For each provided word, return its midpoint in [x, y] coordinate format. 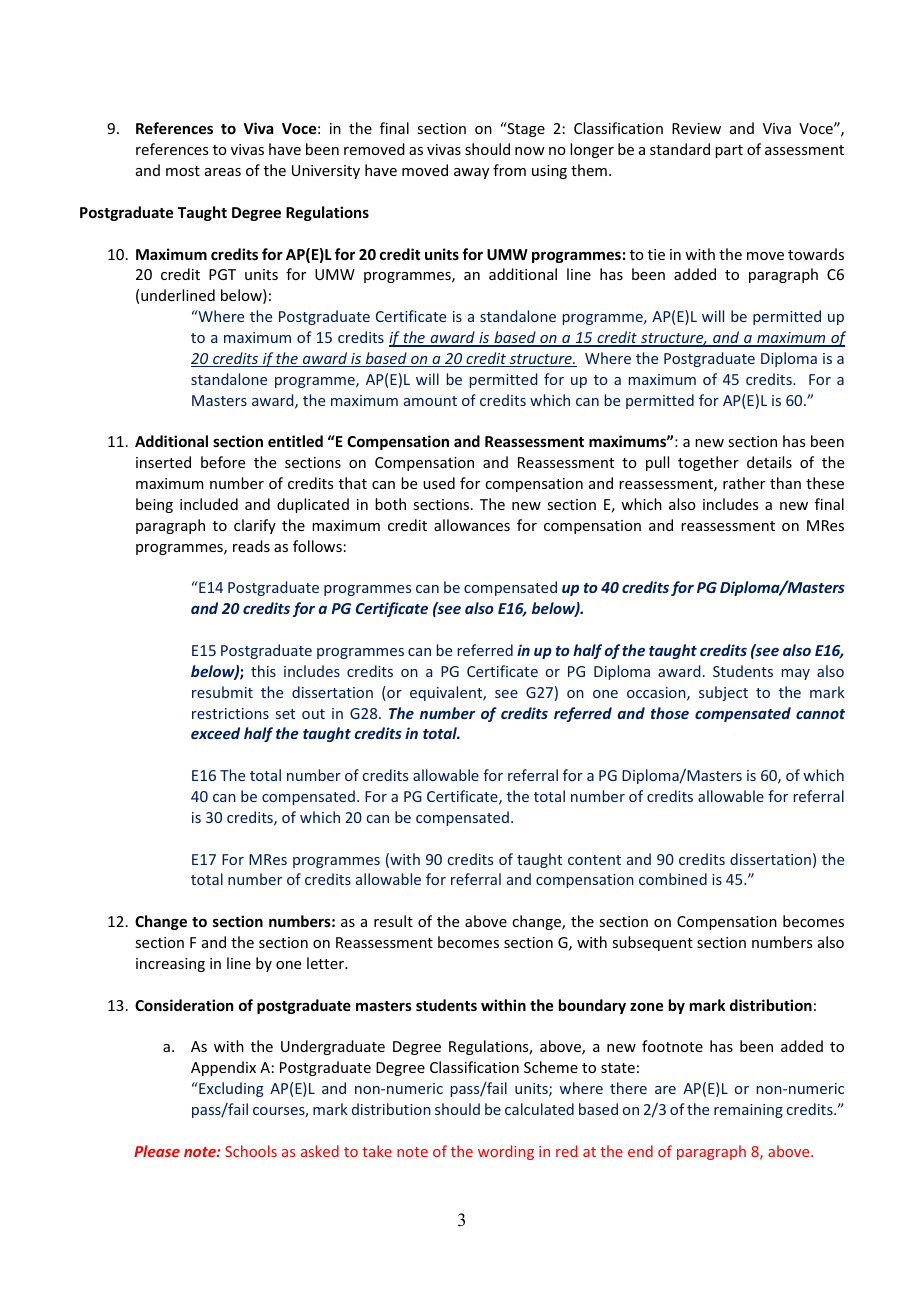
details [769, 462]
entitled [295, 441]
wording [506, 1152]
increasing [170, 965]
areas [223, 172]
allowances [472, 525]
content [594, 860]
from [509, 170]
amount [430, 401]
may [796, 674]
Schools [251, 1151]
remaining [748, 1111]
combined [673, 879]
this [263, 671]
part [729, 151]
